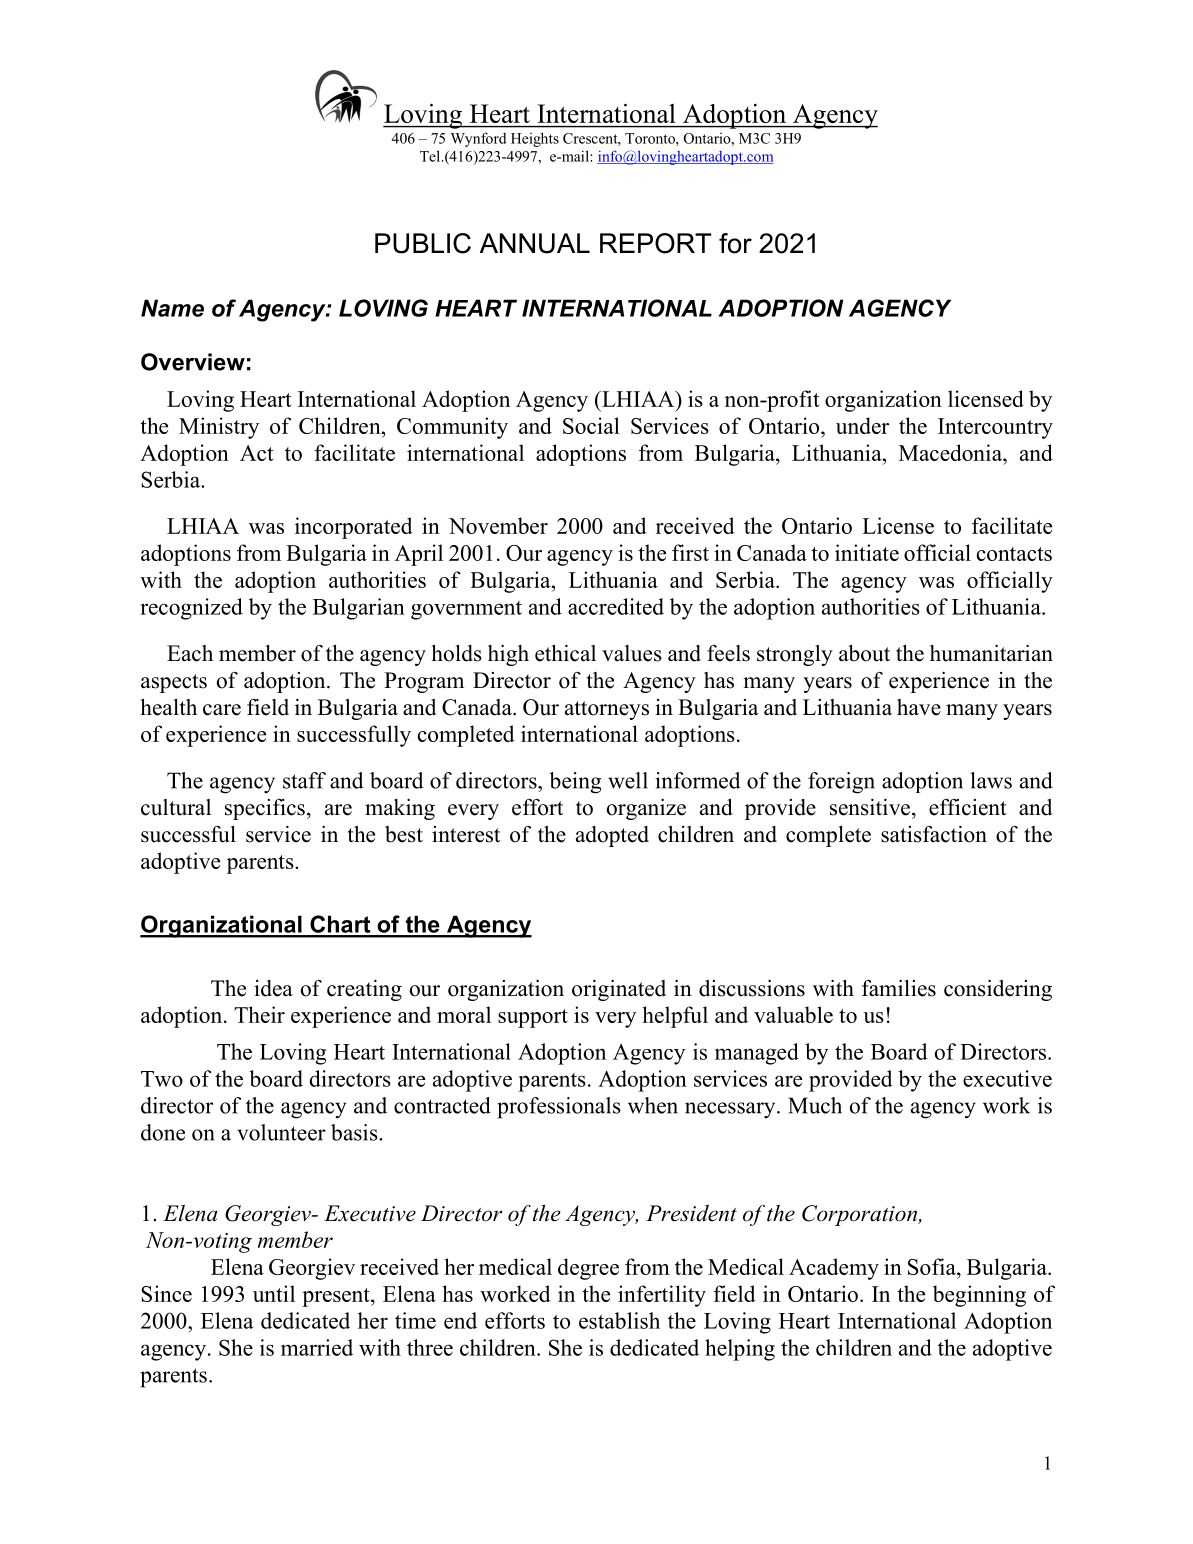 The image size is (1193, 1544). What do you see at coordinates (423, 243) in the image?
I see `PUBLIC` at bounding box center [423, 243].
